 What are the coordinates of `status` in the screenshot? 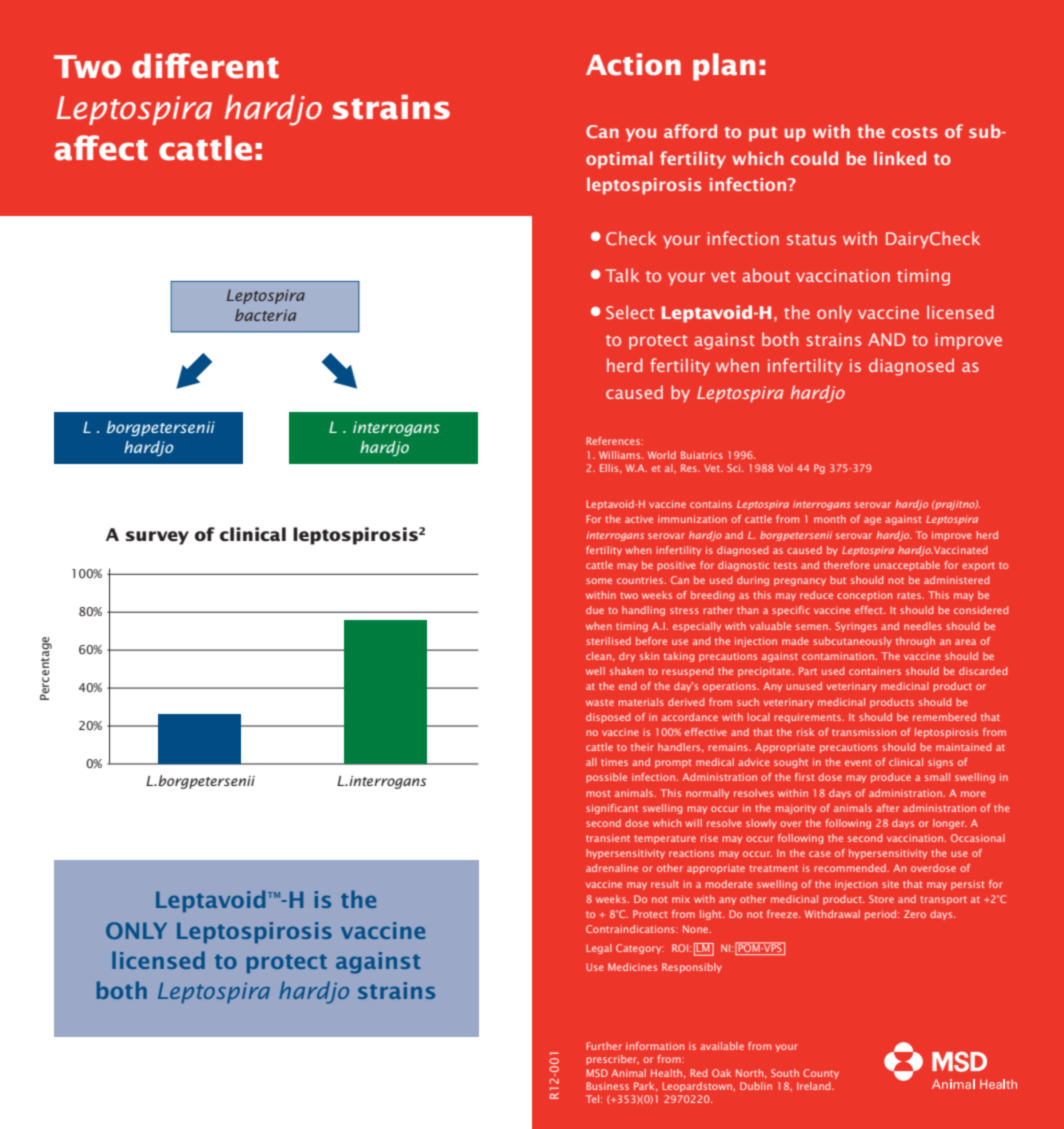 It's located at (811, 239).
